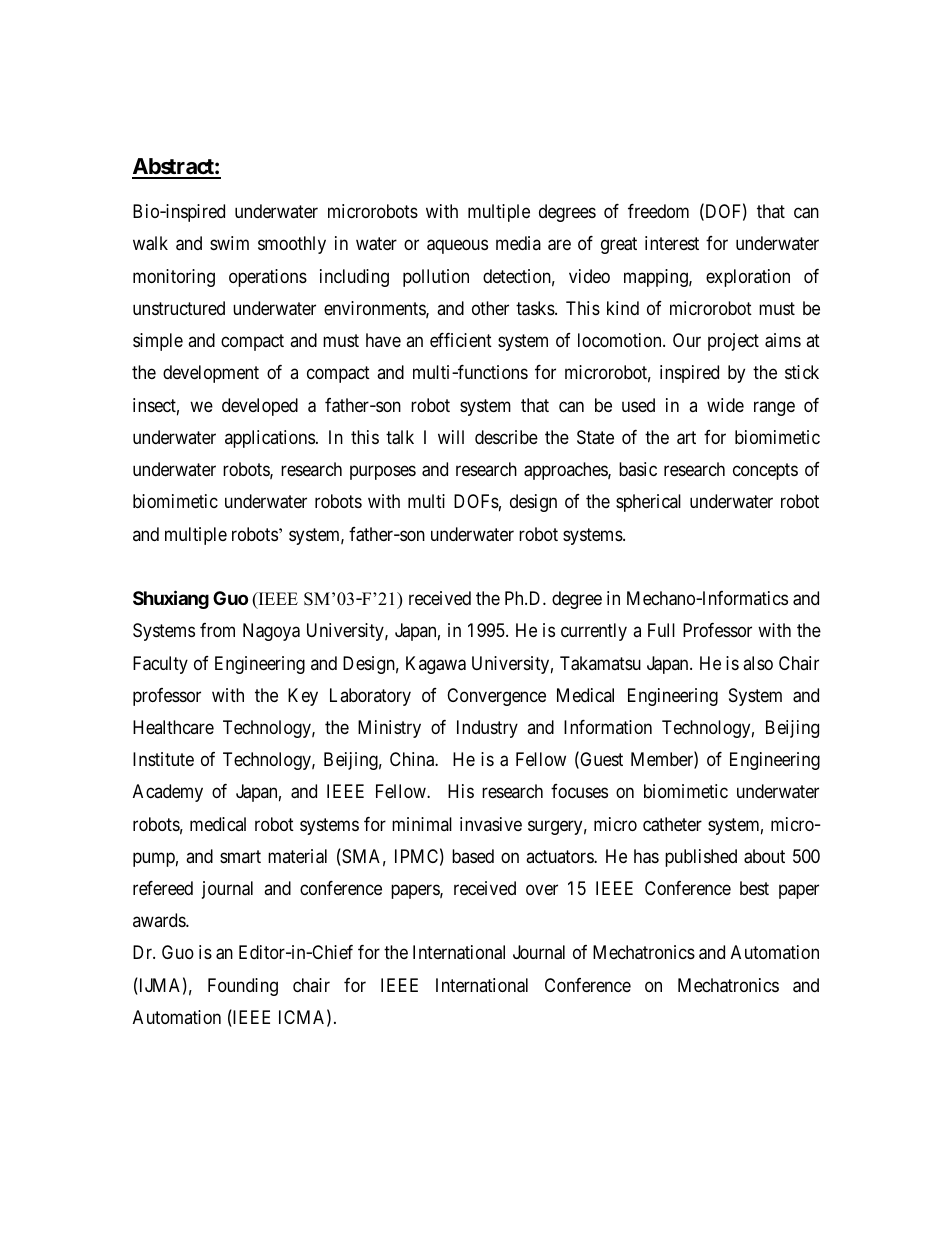  Describe the element at coordinates (436, 665) in the page. I see `Kagawa` at that location.
